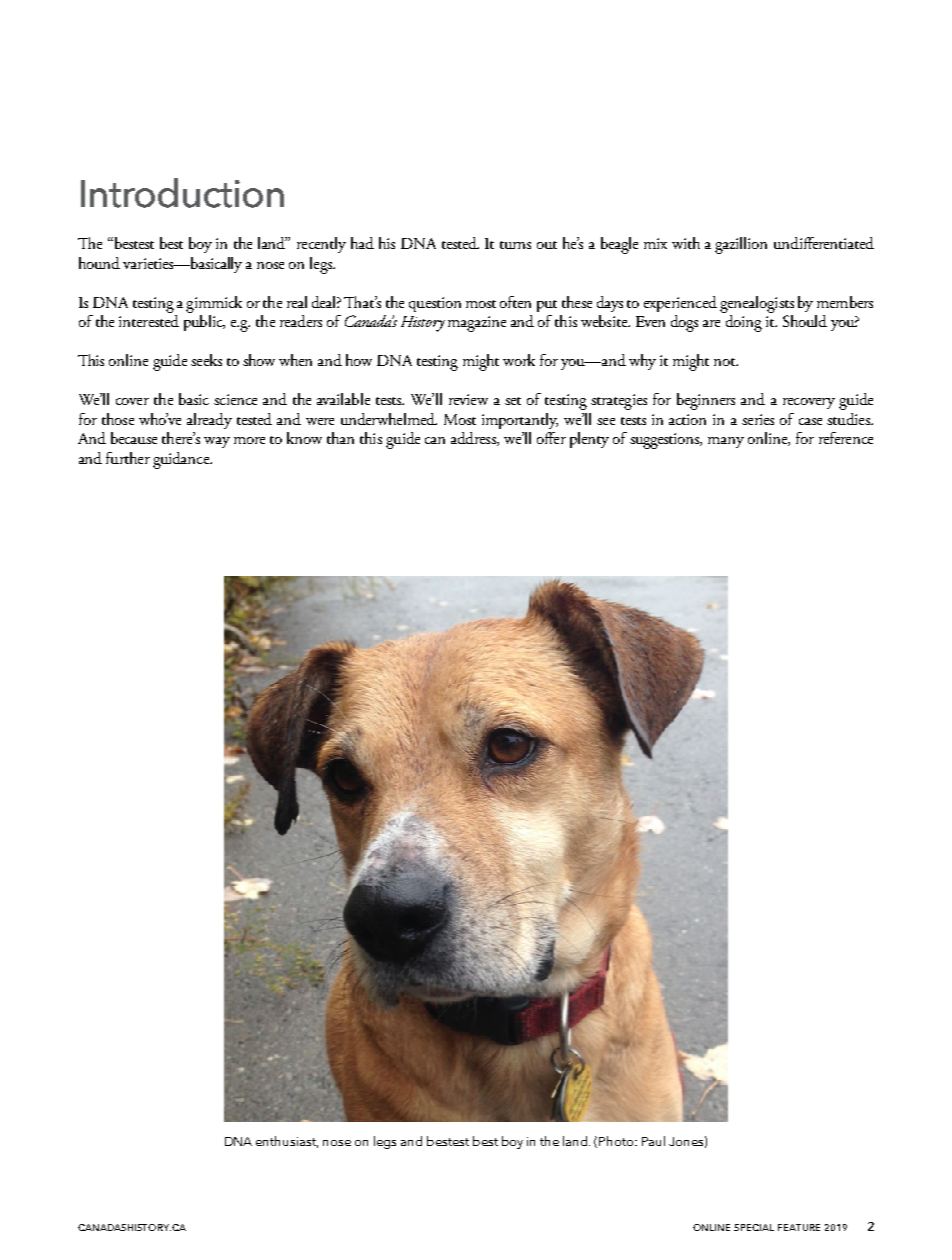  I want to click on many, so click(726, 442).
